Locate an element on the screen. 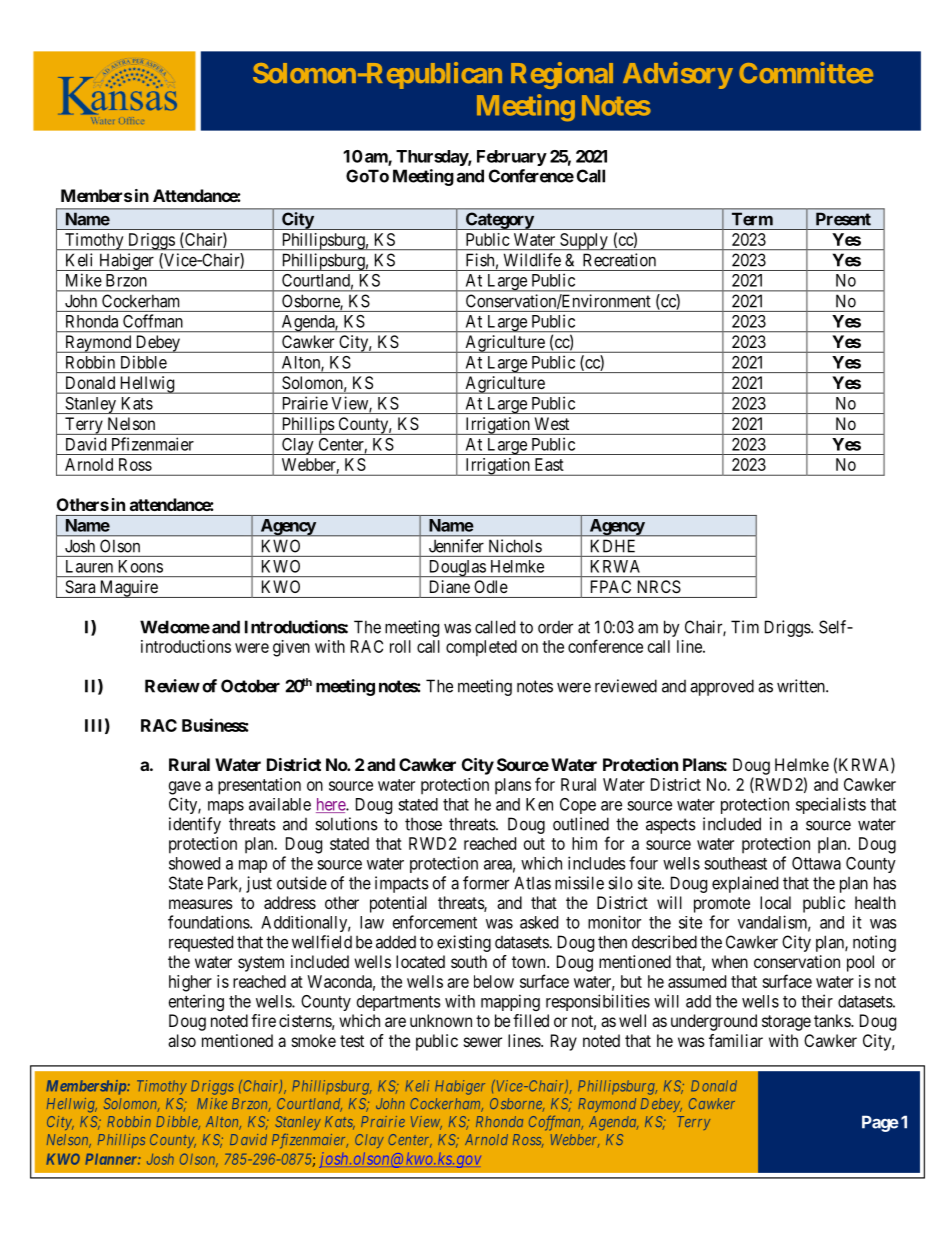 This screenshot has width=952, height=1233. Advisory is located at coordinates (678, 75).
